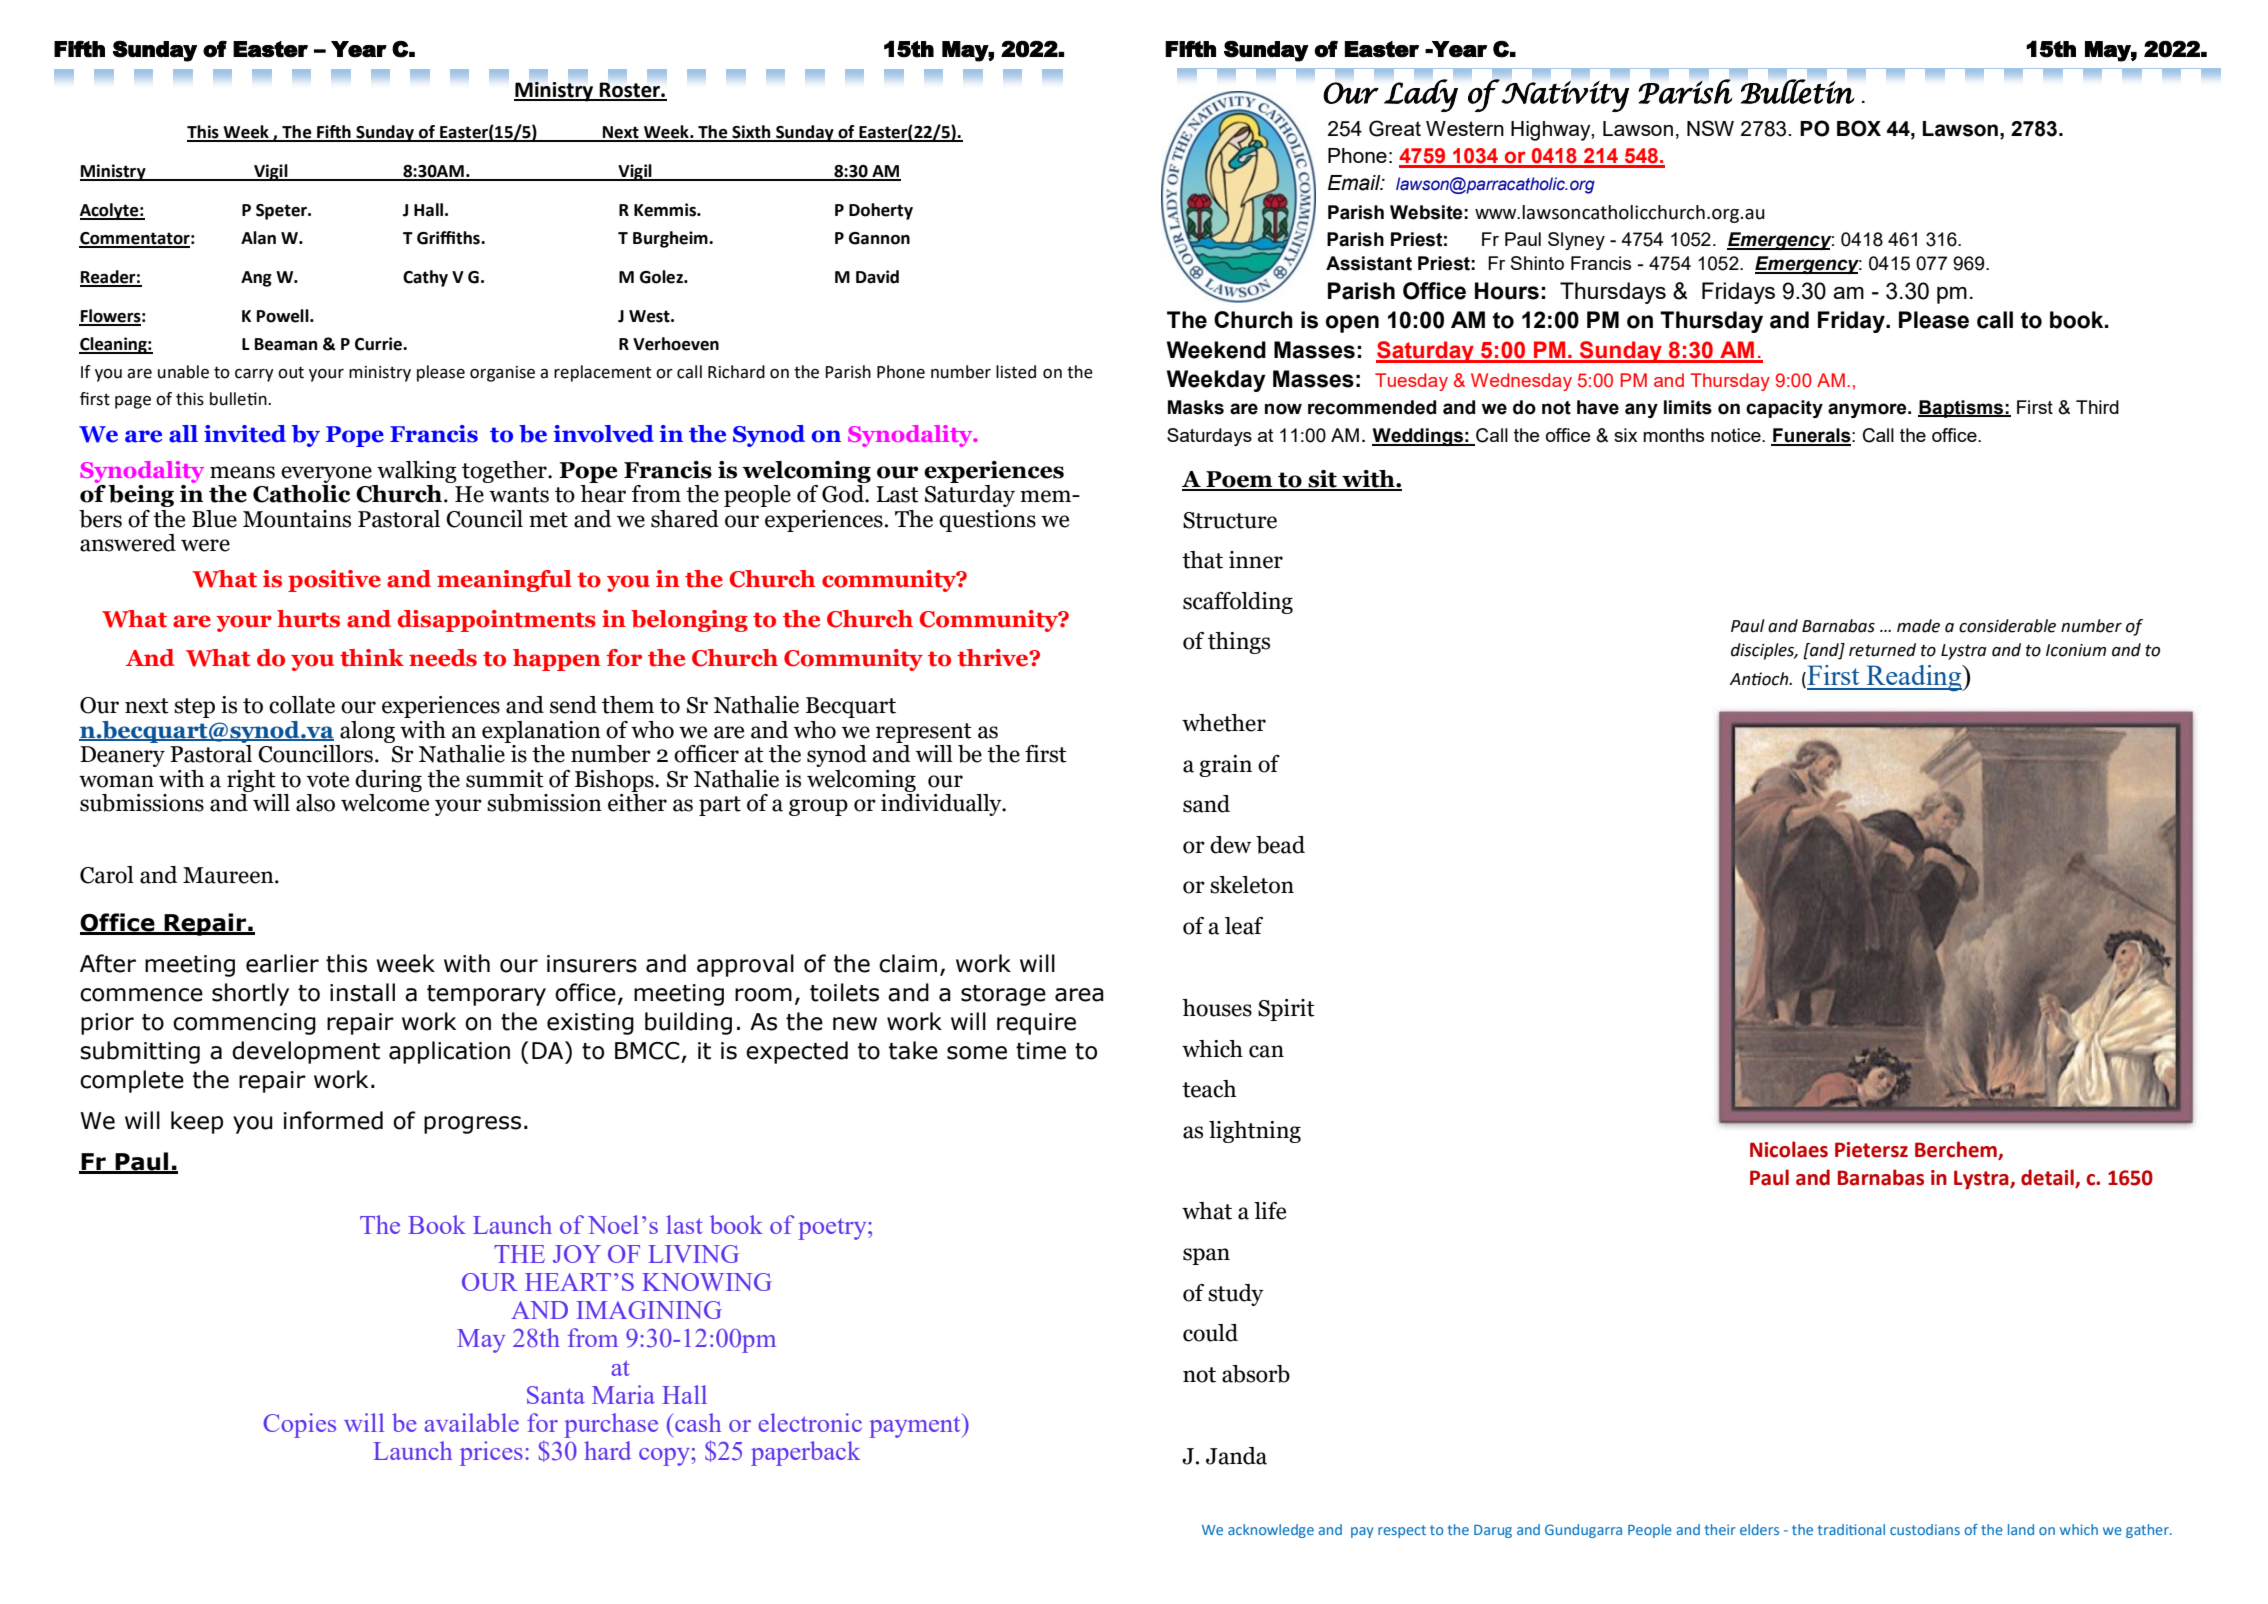 The image size is (2268, 1604). What do you see at coordinates (1255, 1132) in the screenshot?
I see `lightning` at bounding box center [1255, 1132].
